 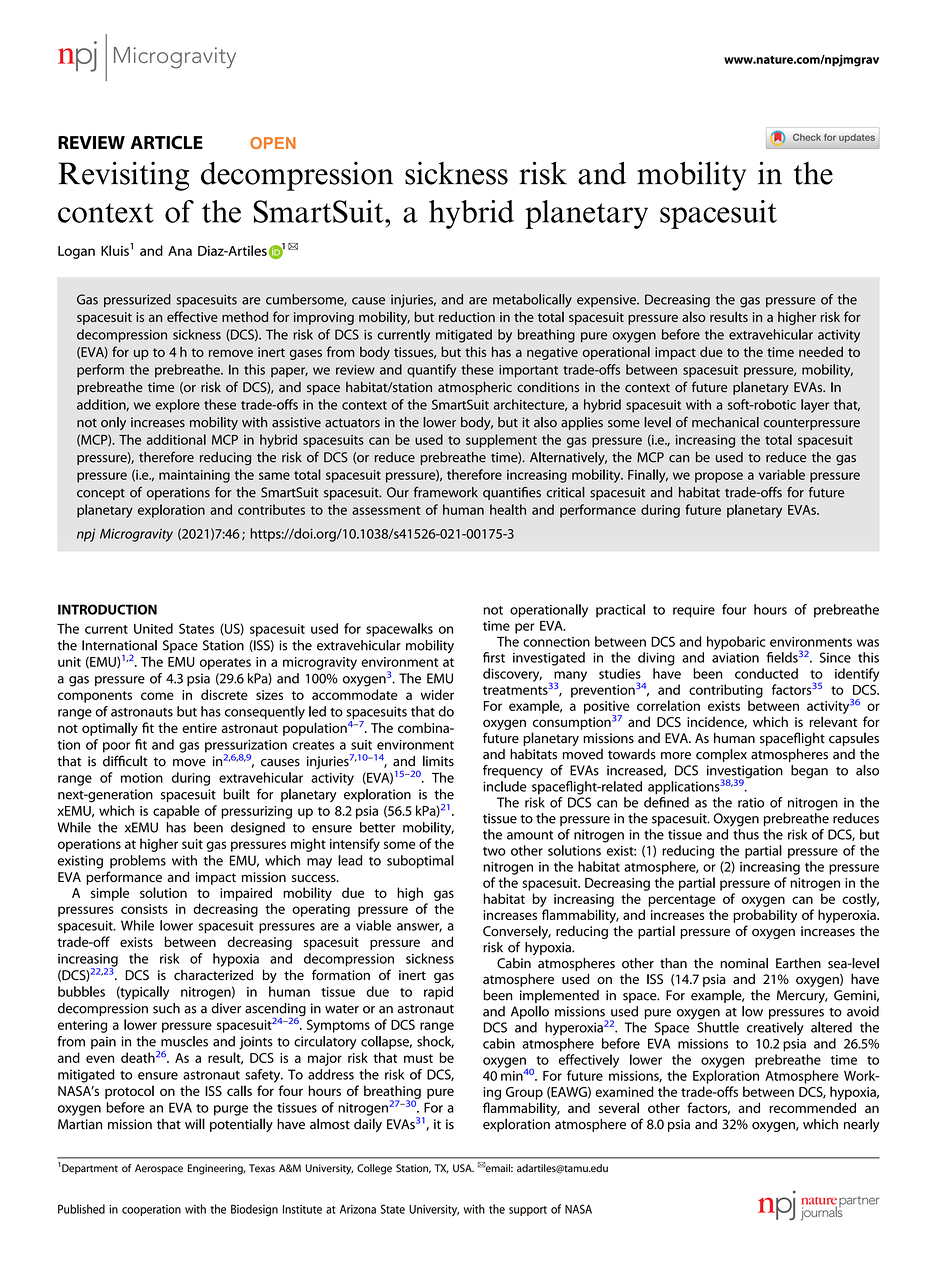 What do you see at coordinates (746, 834) in the screenshot?
I see `thus` at bounding box center [746, 834].
